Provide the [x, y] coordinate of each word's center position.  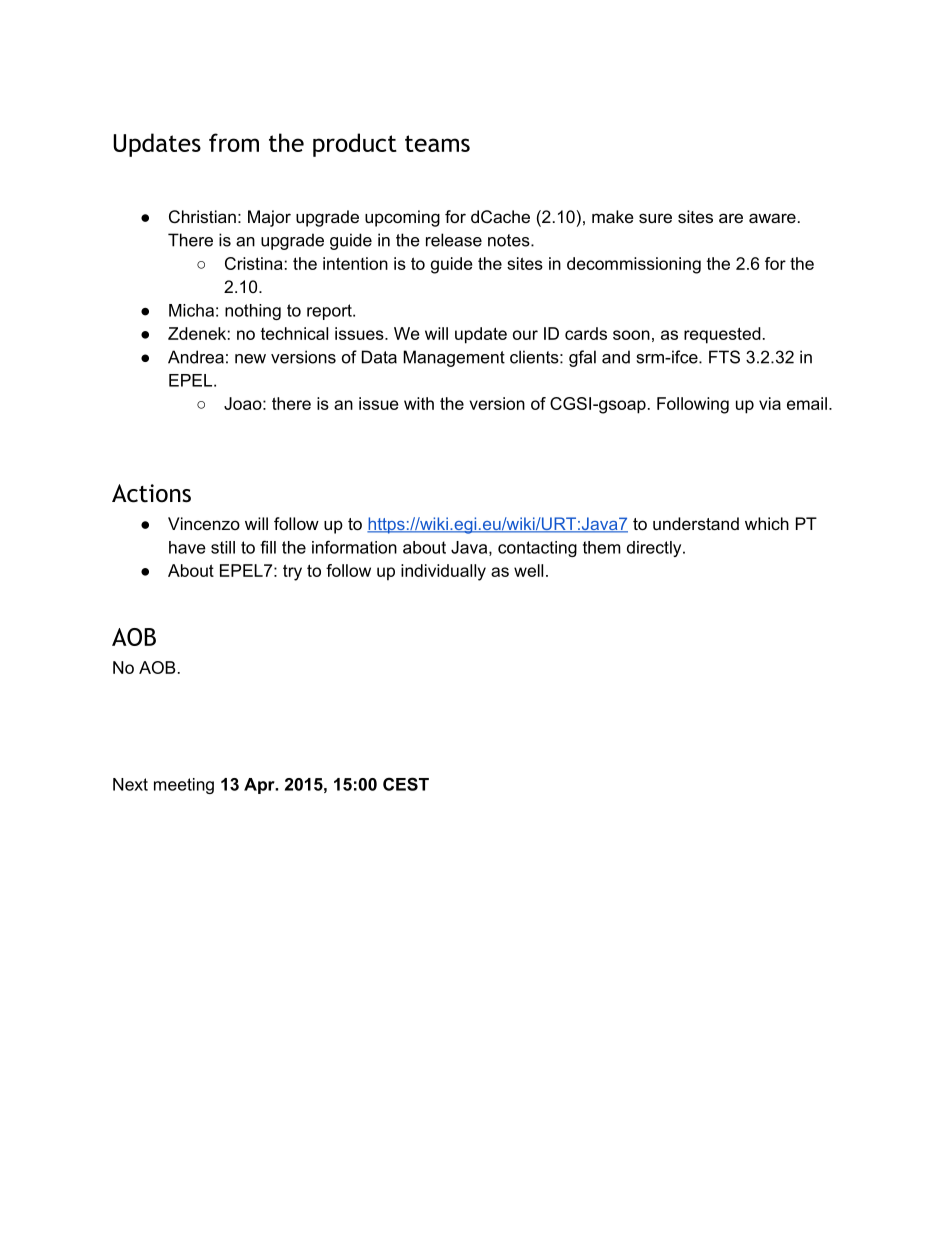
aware [772, 218]
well [528, 570]
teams [437, 143]
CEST [406, 784]
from [234, 142]
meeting [184, 786]
